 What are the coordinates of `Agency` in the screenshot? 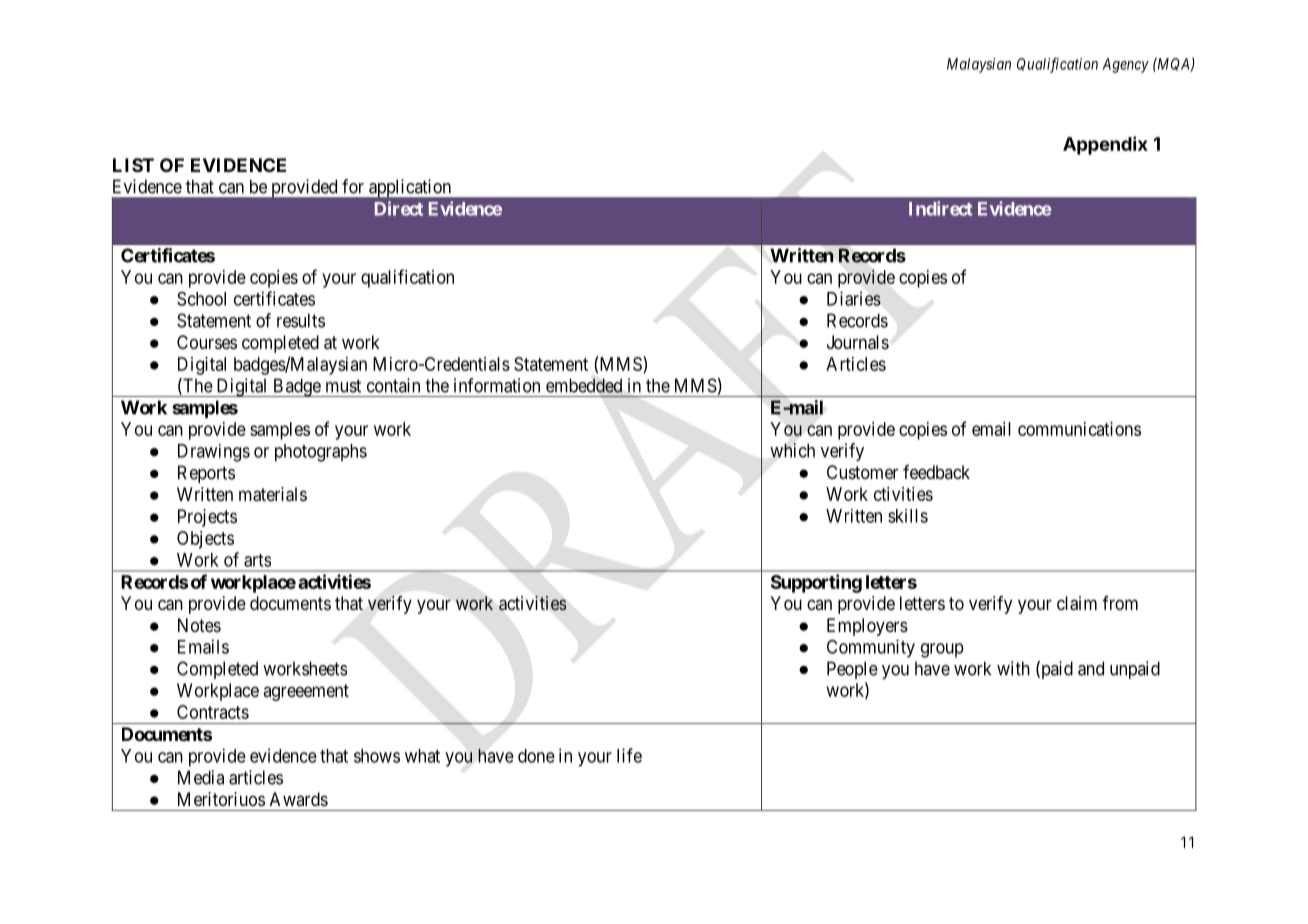 It's located at (1125, 65).
